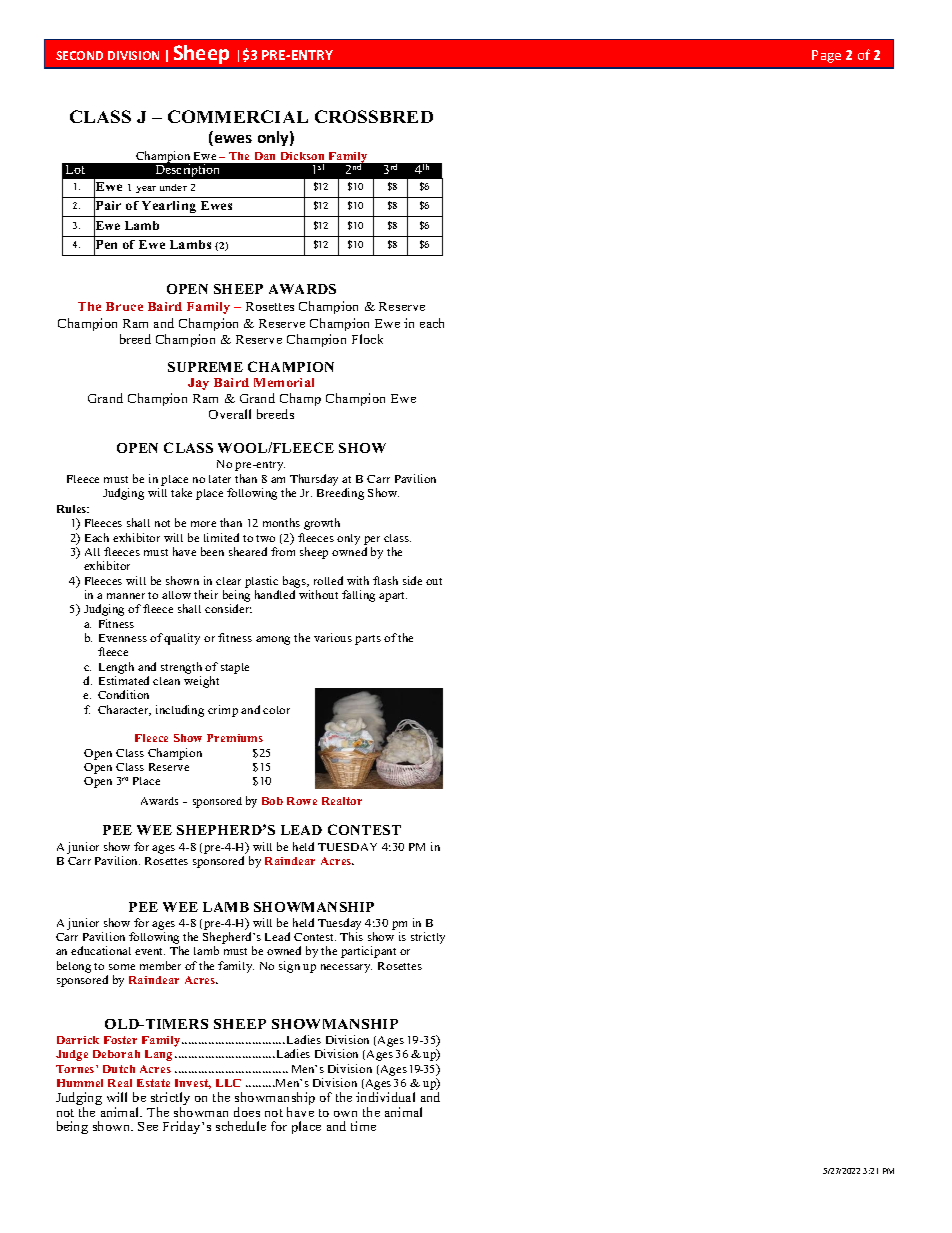 Image resolution: width=952 pixels, height=1233 pixels. Describe the element at coordinates (238, 116) in the page. I see `COMMERCIAL` at that location.
